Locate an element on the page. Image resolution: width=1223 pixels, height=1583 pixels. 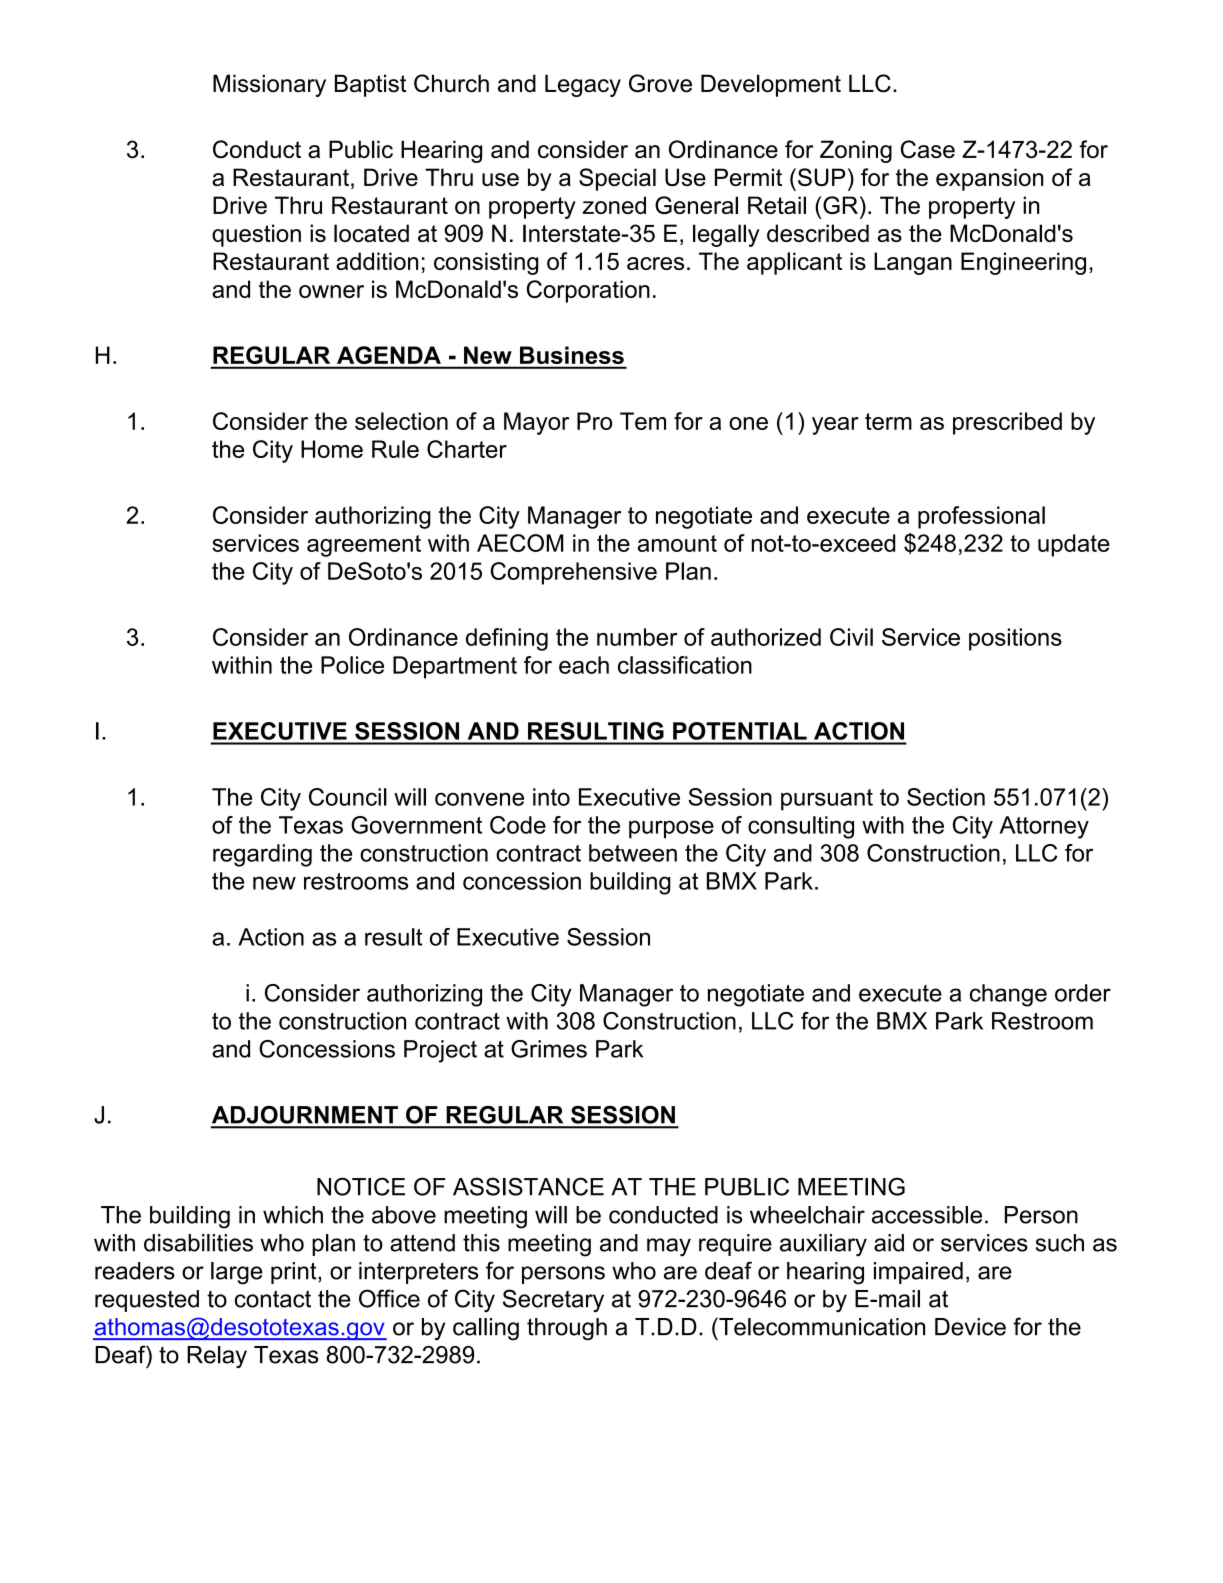
contact is located at coordinates (273, 1299).
